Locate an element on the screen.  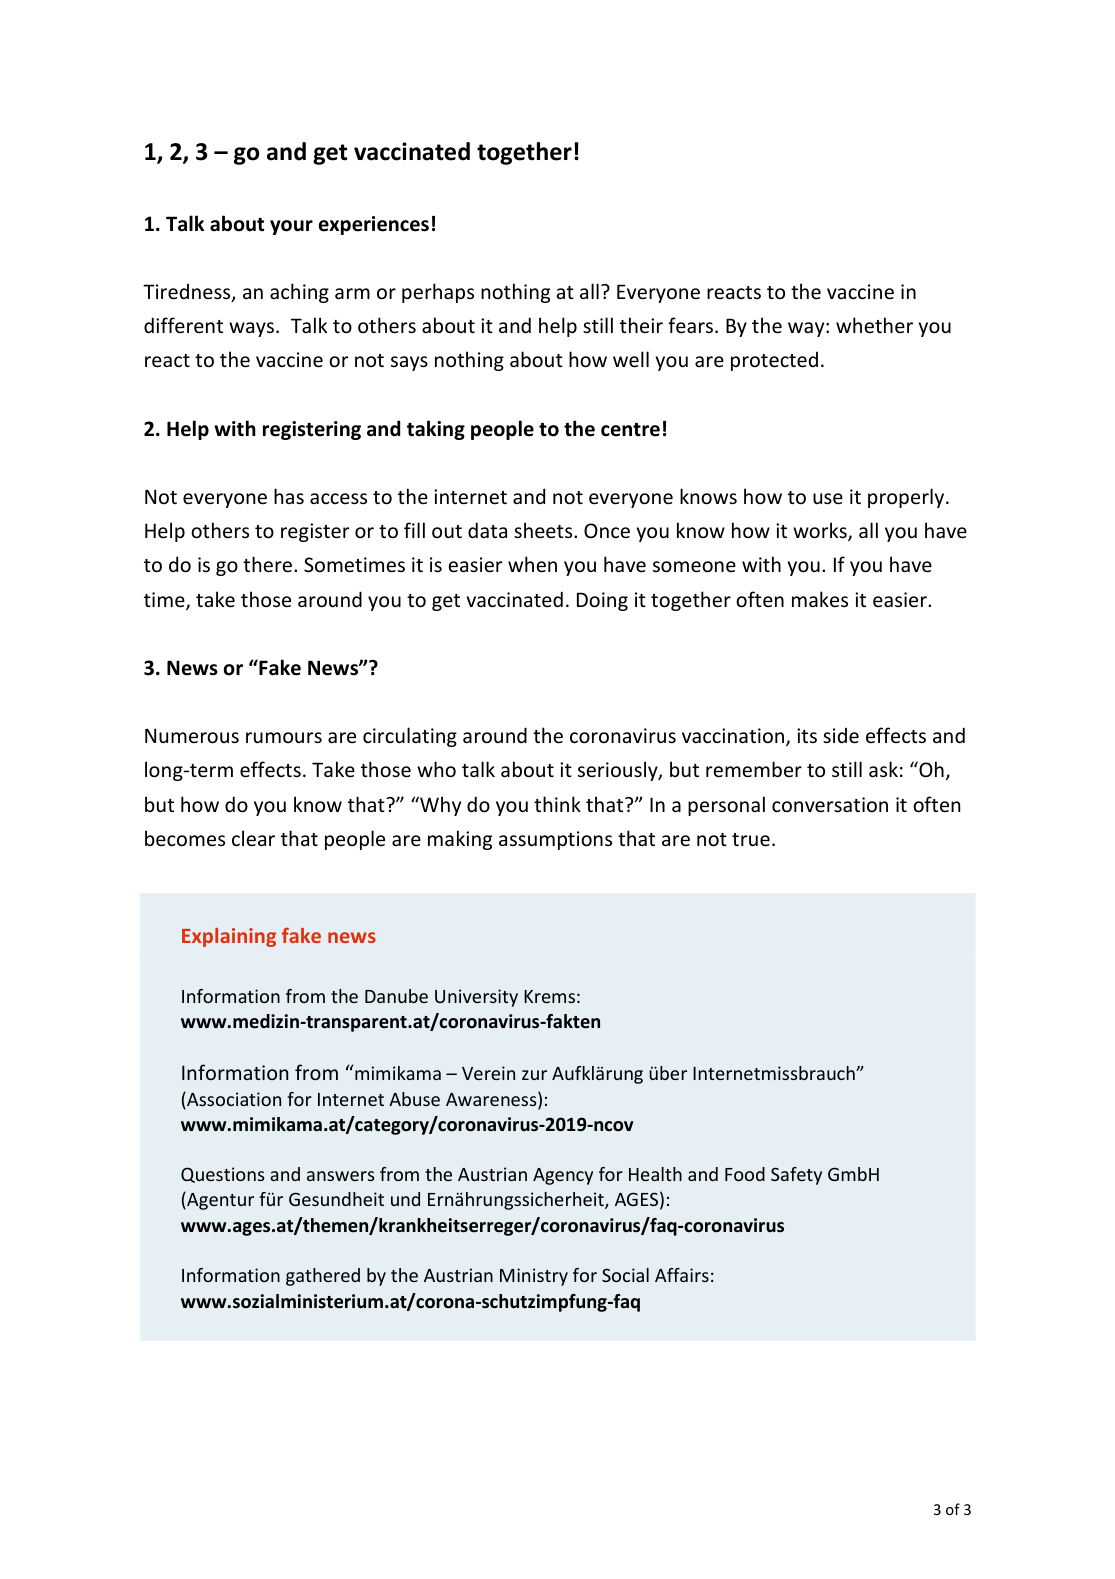
your is located at coordinates (291, 227).
